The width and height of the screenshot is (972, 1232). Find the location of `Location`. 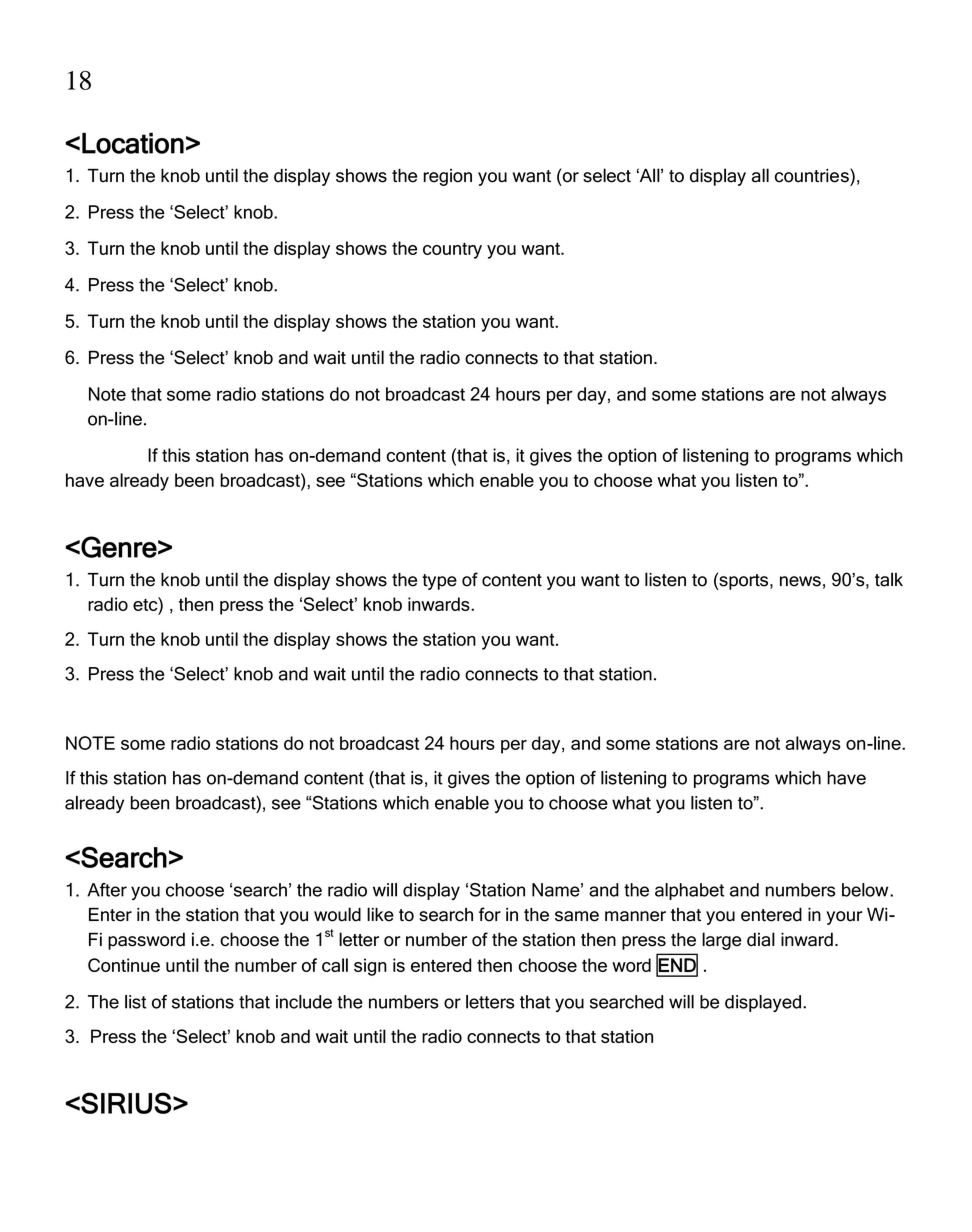

Location is located at coordinates (133, 143).
